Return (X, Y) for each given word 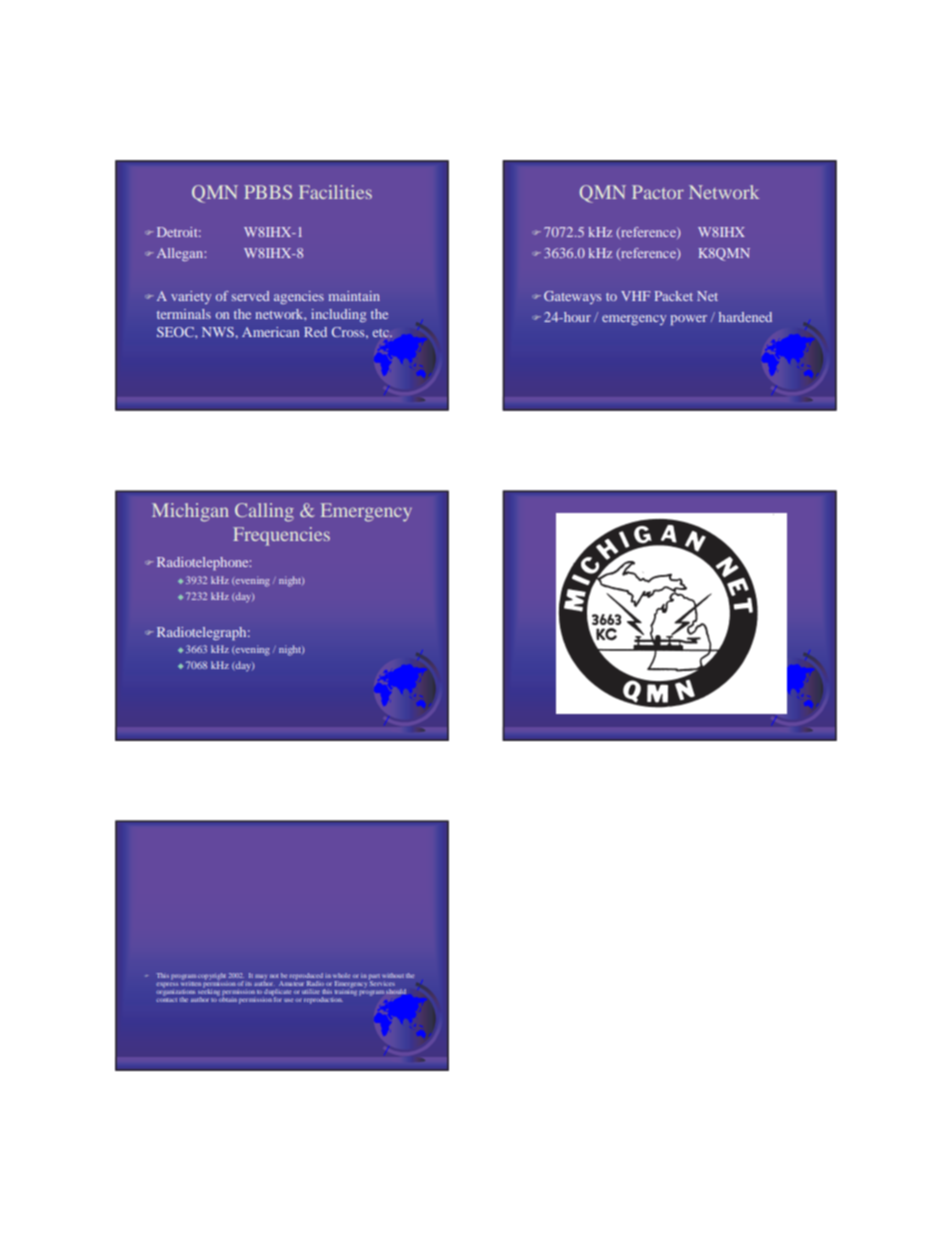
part (374, 978)
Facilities (335, 192)
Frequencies (281, 536)
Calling (264, 512)
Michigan (190, 512)
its (248, 984)
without (393, 975)
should (396, 991)
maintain (354, 296)
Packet (674, 296)
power (689, 320)
